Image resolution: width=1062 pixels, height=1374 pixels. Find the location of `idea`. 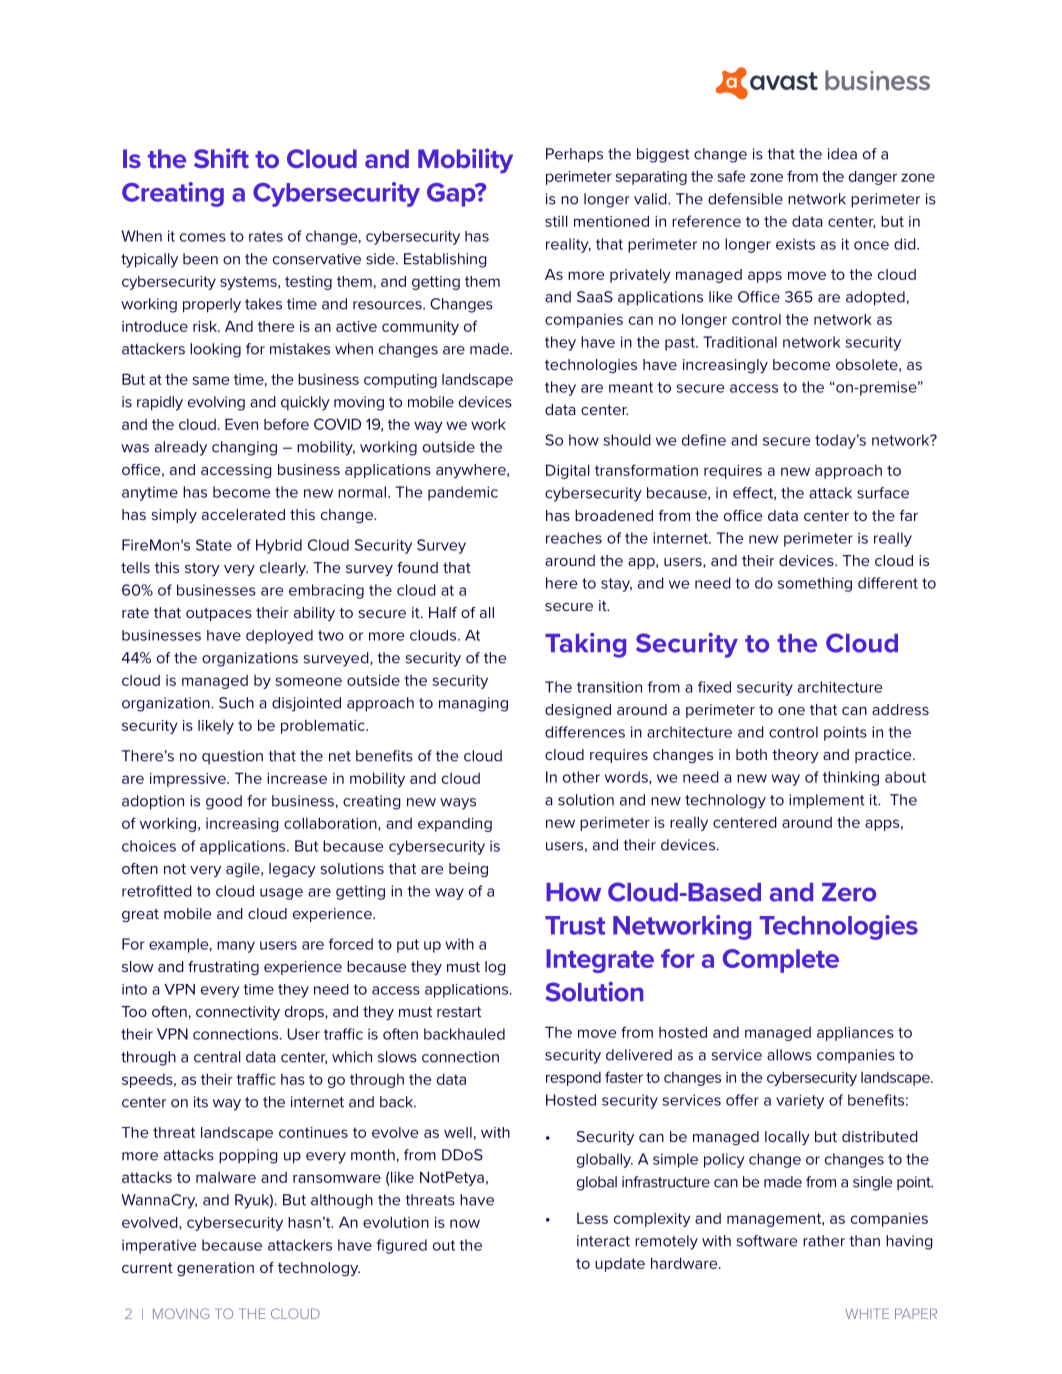

idea is located at coordinates (842, 154).
